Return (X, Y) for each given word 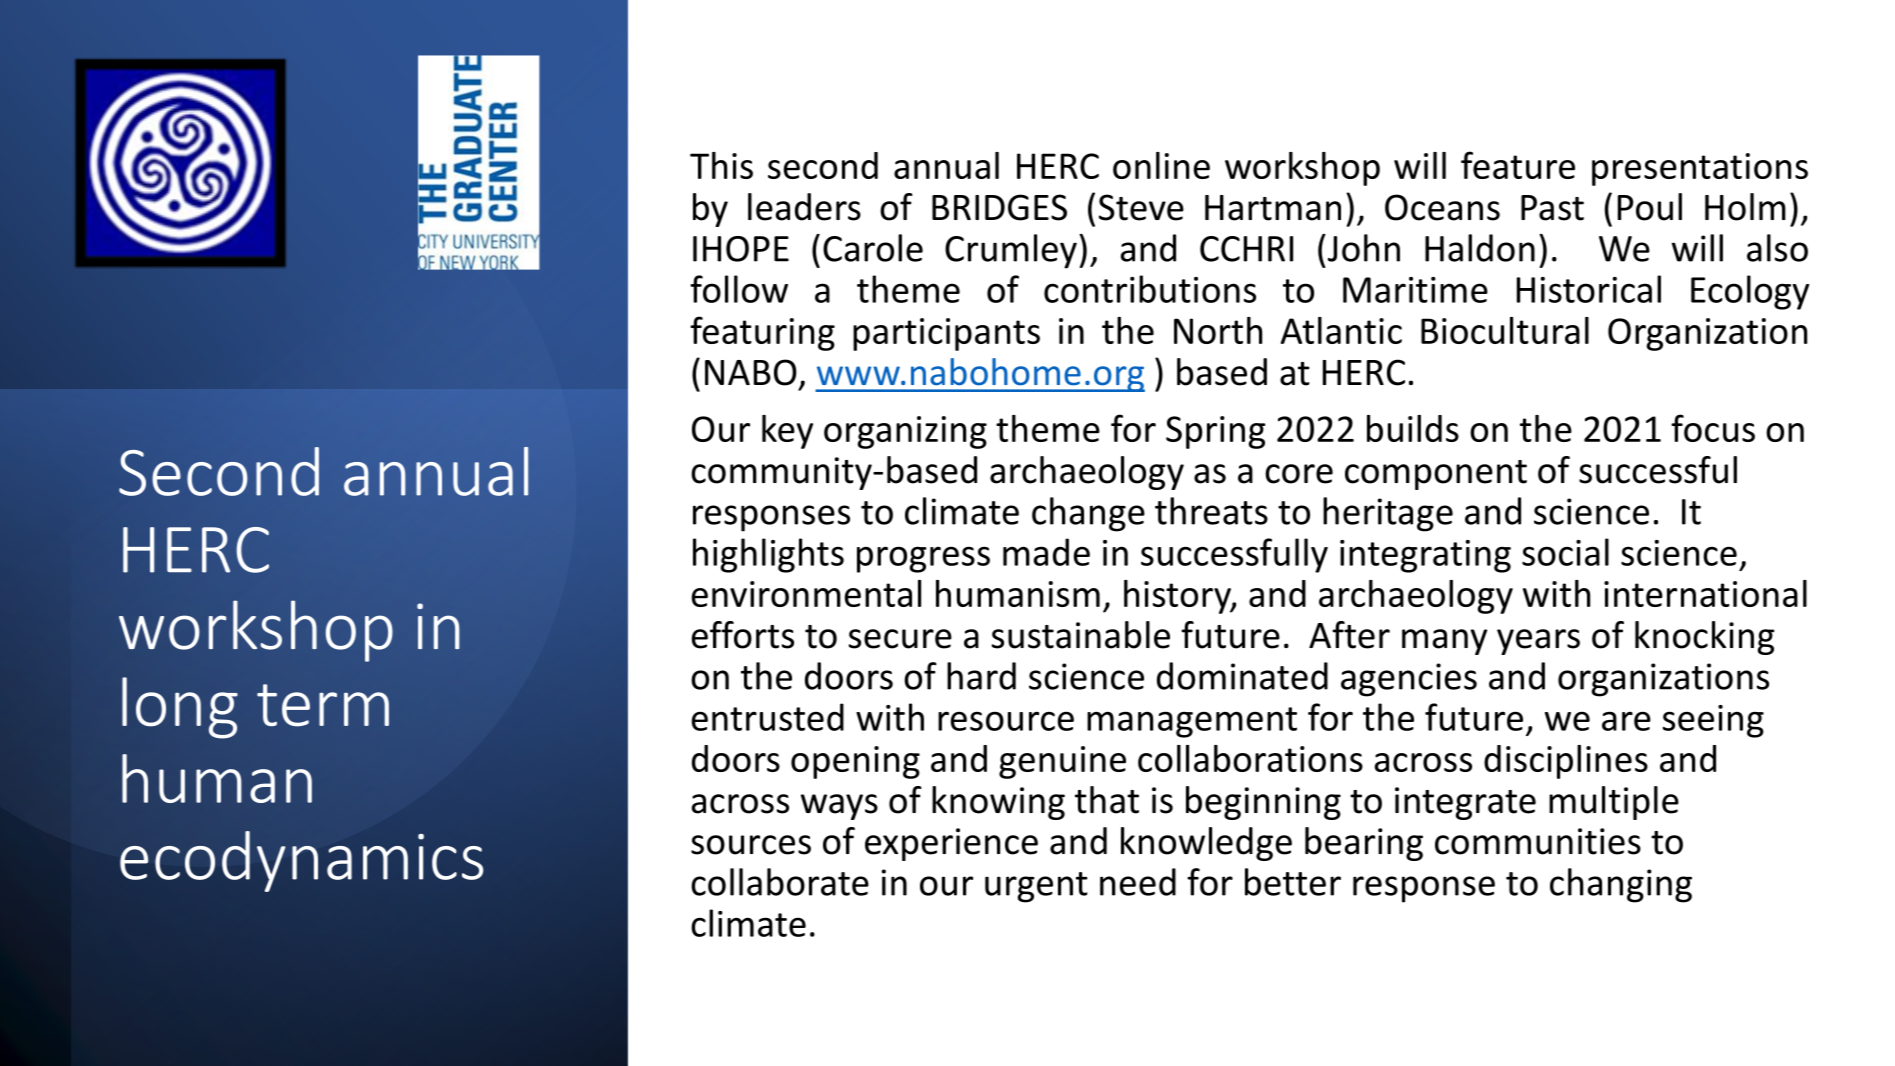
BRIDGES (999, 207)
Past (1552, 208)
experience (951, 844)
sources (751, 845)
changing (1621, 885)
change (1088, 514)
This (721, 165)
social (1565, 552)
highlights (768, 555)
